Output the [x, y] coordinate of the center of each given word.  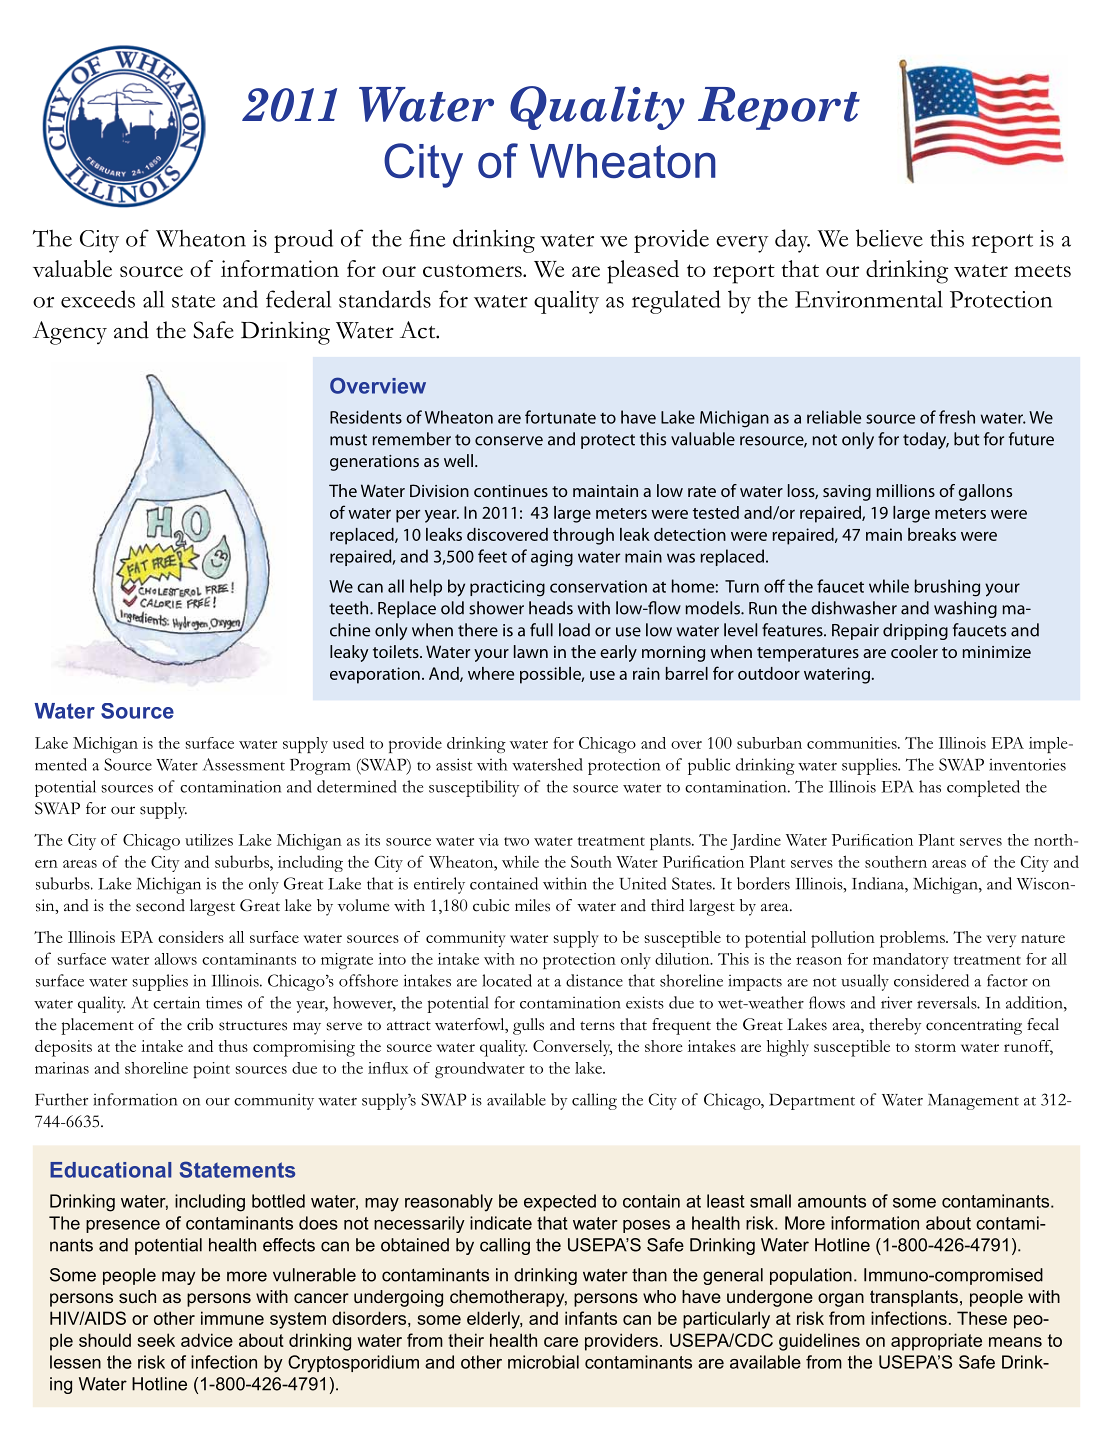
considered [931, 980]
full [541, 630]
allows [175, 959]
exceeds [98, 299]
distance [594, 980]
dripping [915, 631]
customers [473, 270]
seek [156, 1340]
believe [889, 238]
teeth [350, 608]
